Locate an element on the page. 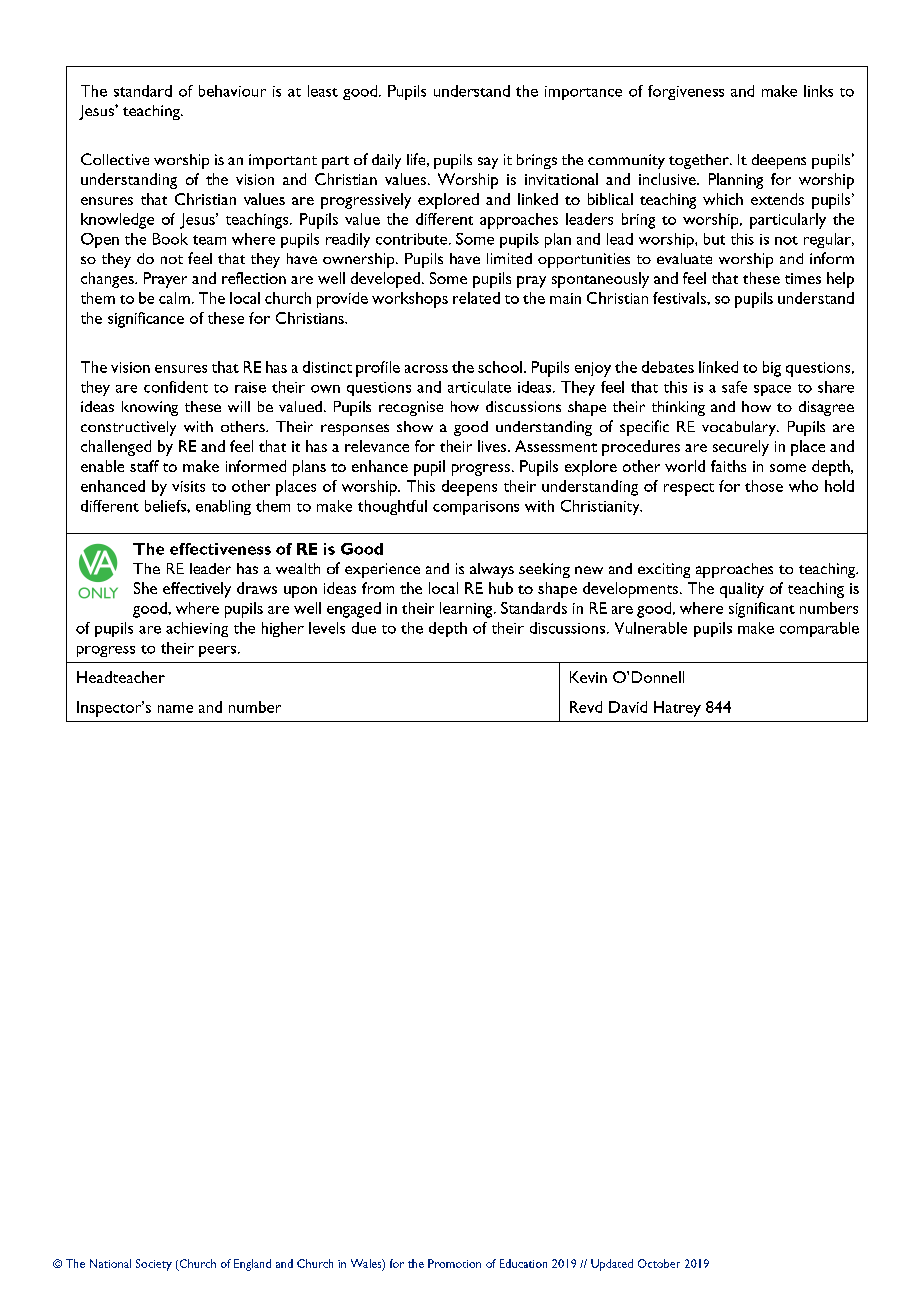 The height and width of the image is (1308, 924). say is located at coordinates (488, 163).
